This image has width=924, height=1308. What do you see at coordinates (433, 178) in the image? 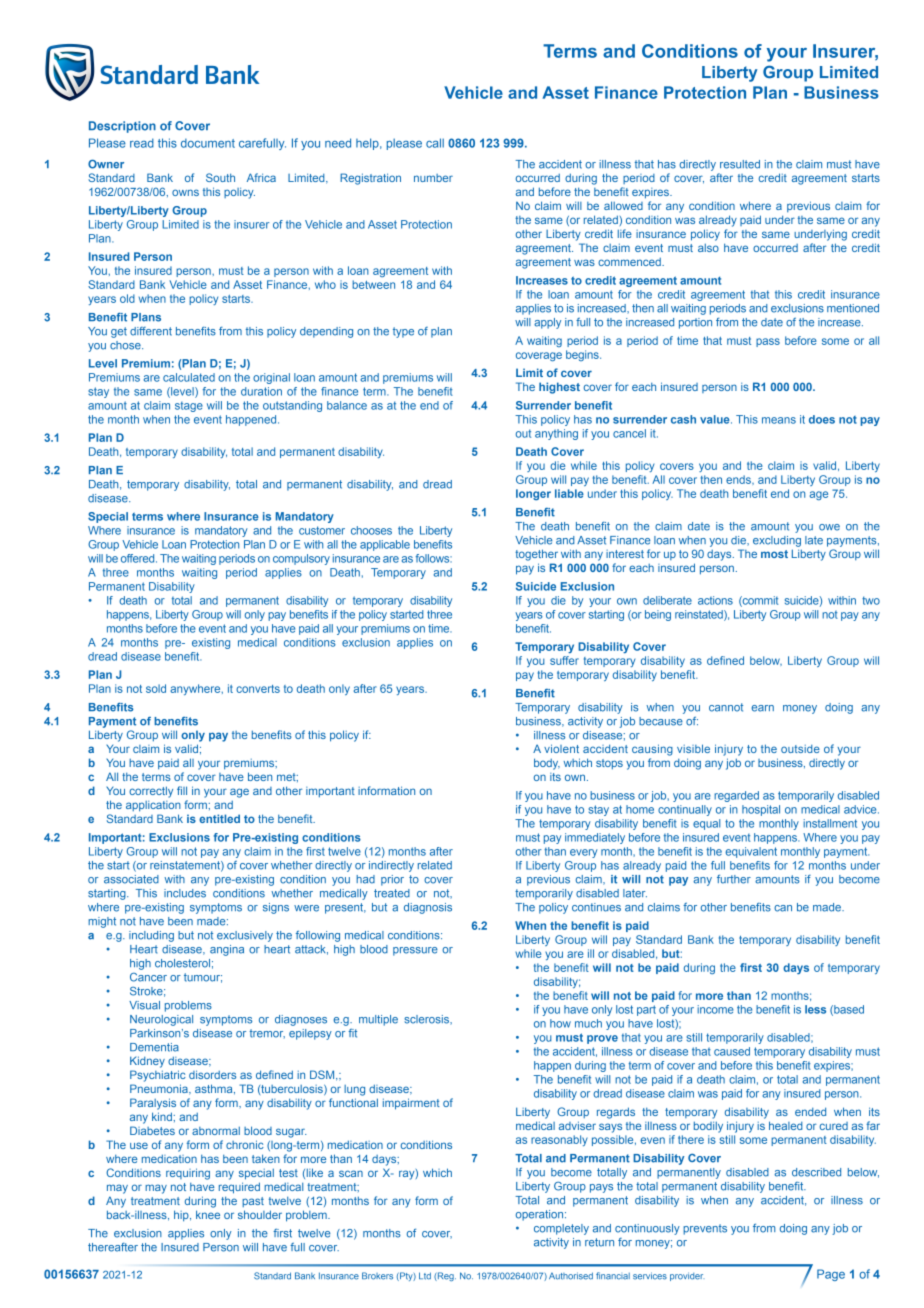
I see `number` at bounding box center [433, 178].
